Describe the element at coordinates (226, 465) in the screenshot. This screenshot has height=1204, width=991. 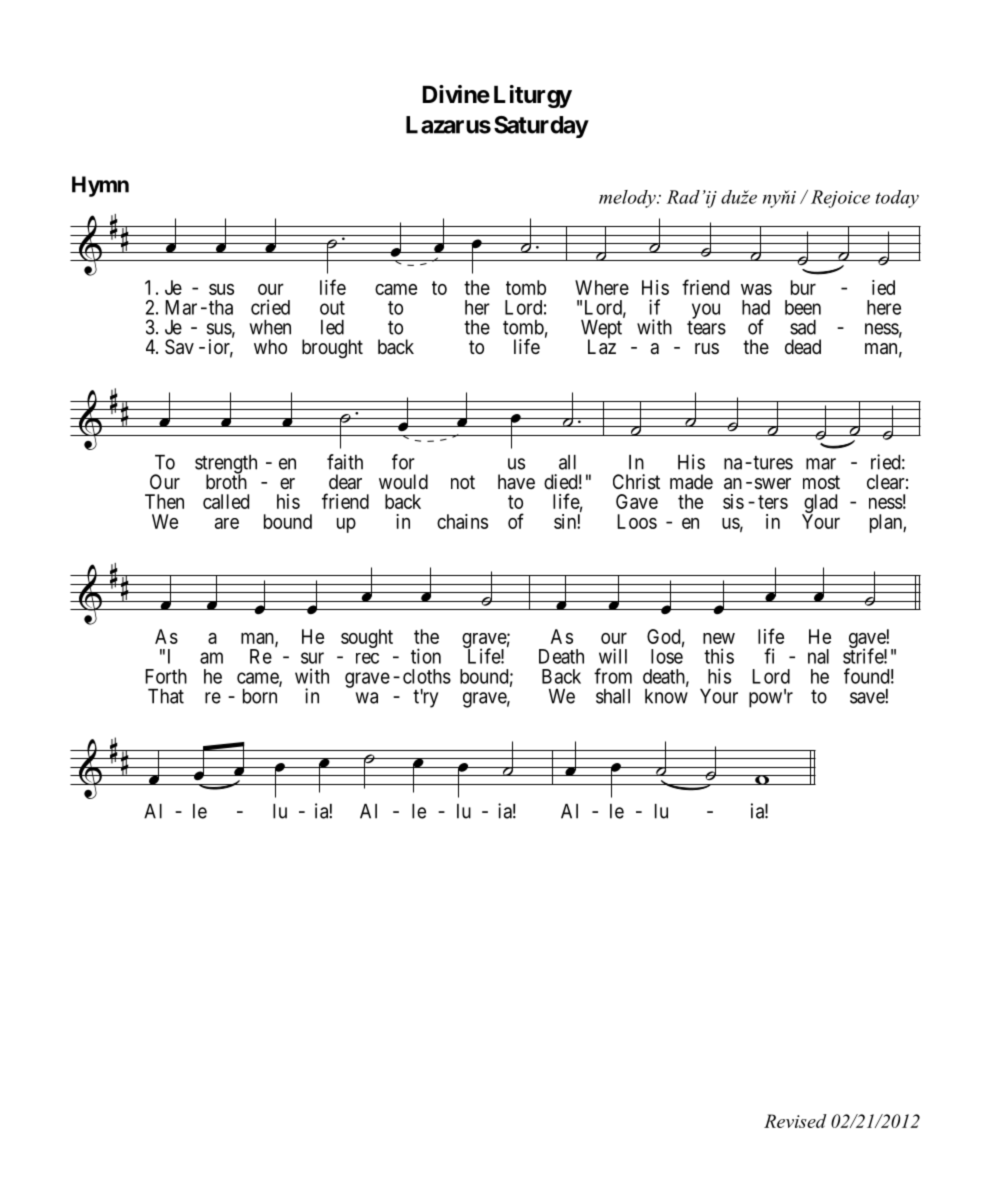
I see `strength` at that location.
